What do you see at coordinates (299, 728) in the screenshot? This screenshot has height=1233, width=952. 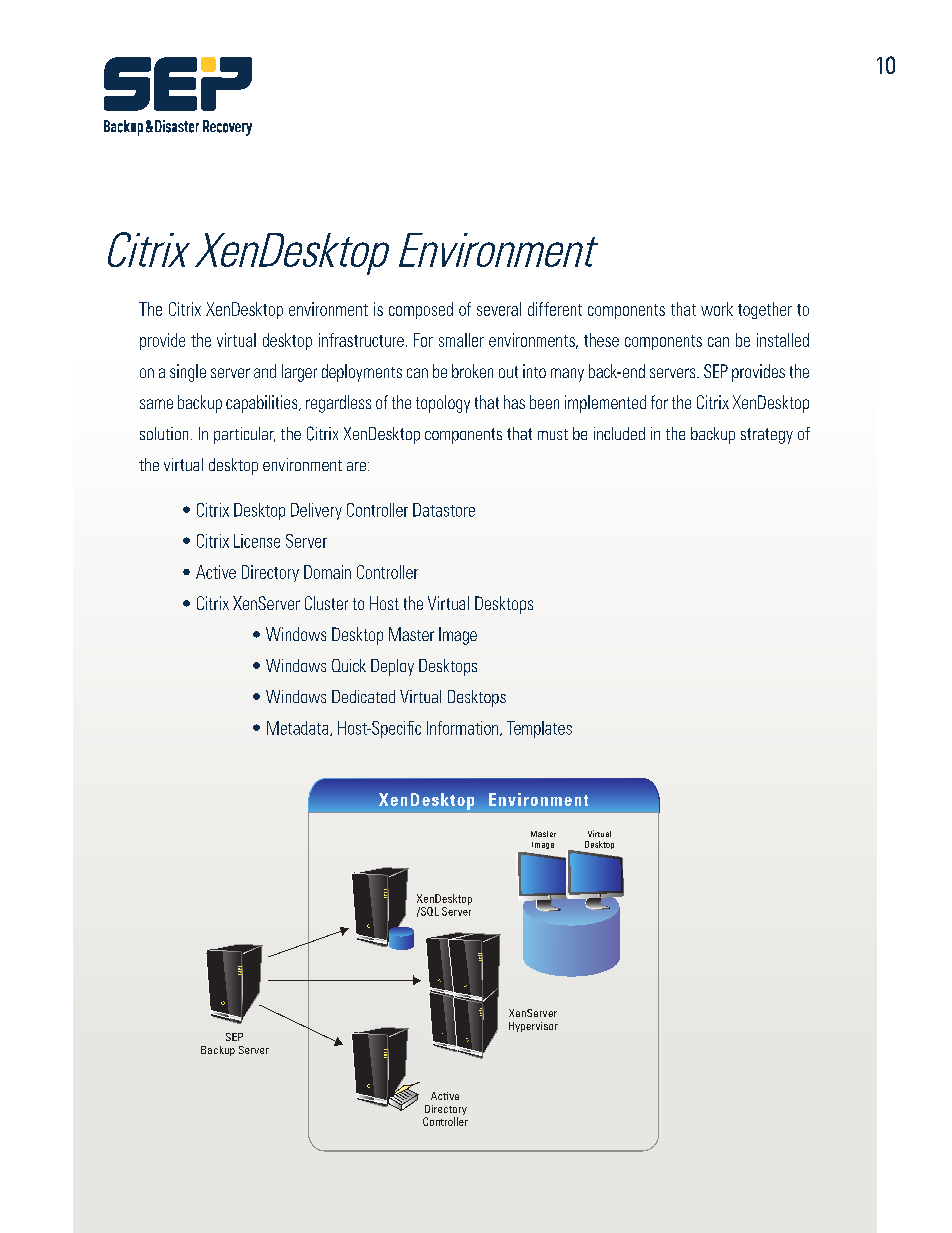 I see `Metadata` at bounding box center [299, 728].
